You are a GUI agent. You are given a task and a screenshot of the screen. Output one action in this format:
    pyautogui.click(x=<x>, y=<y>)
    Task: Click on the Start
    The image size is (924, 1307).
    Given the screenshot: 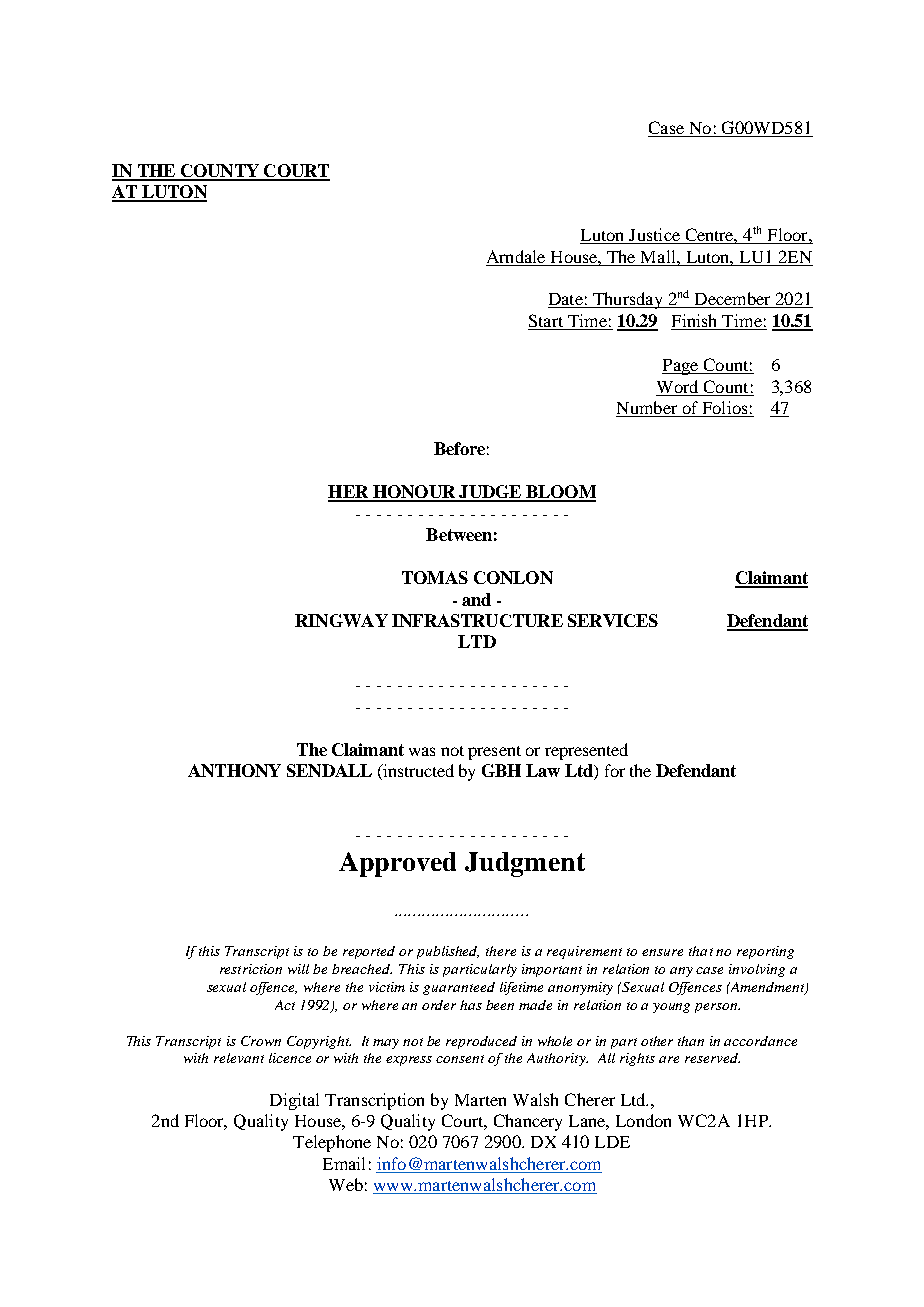 What is the action you would take?
    pyautogui.click(x=546, y=322)
